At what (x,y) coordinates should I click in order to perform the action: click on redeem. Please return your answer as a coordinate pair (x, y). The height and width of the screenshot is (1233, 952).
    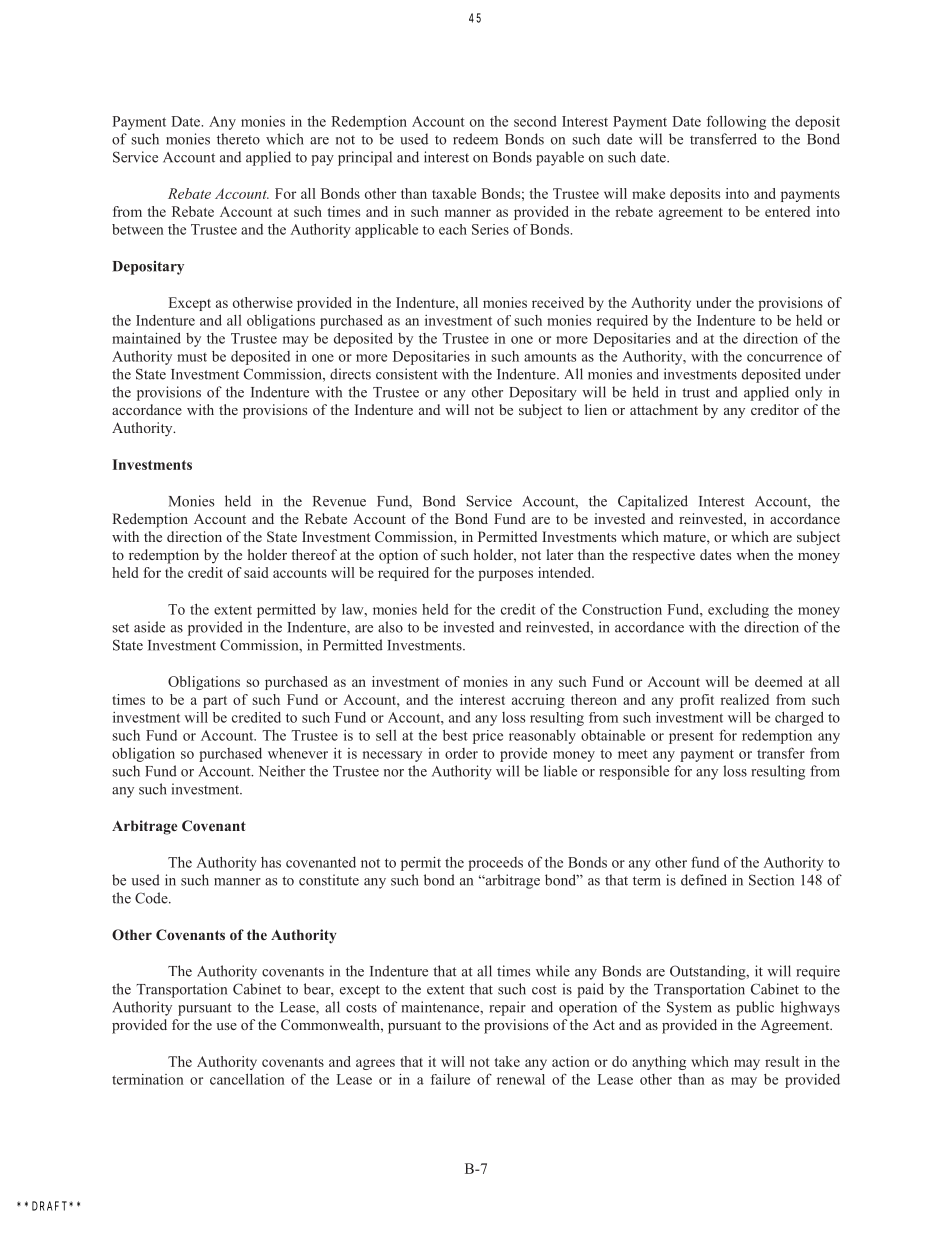
    Looking at the image, I should click on (475, 139).
